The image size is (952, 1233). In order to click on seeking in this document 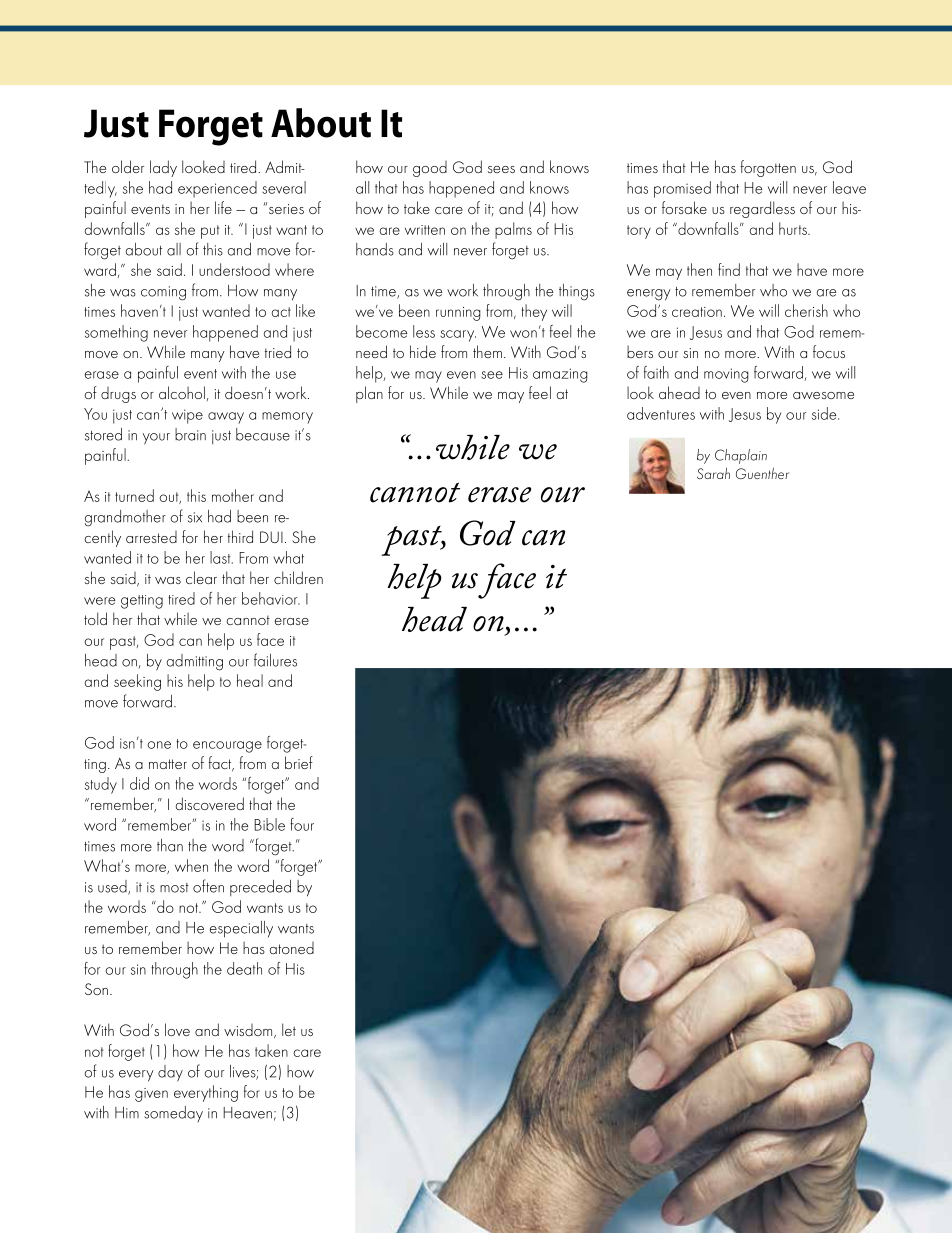, I will do `click(137, 682)`.
